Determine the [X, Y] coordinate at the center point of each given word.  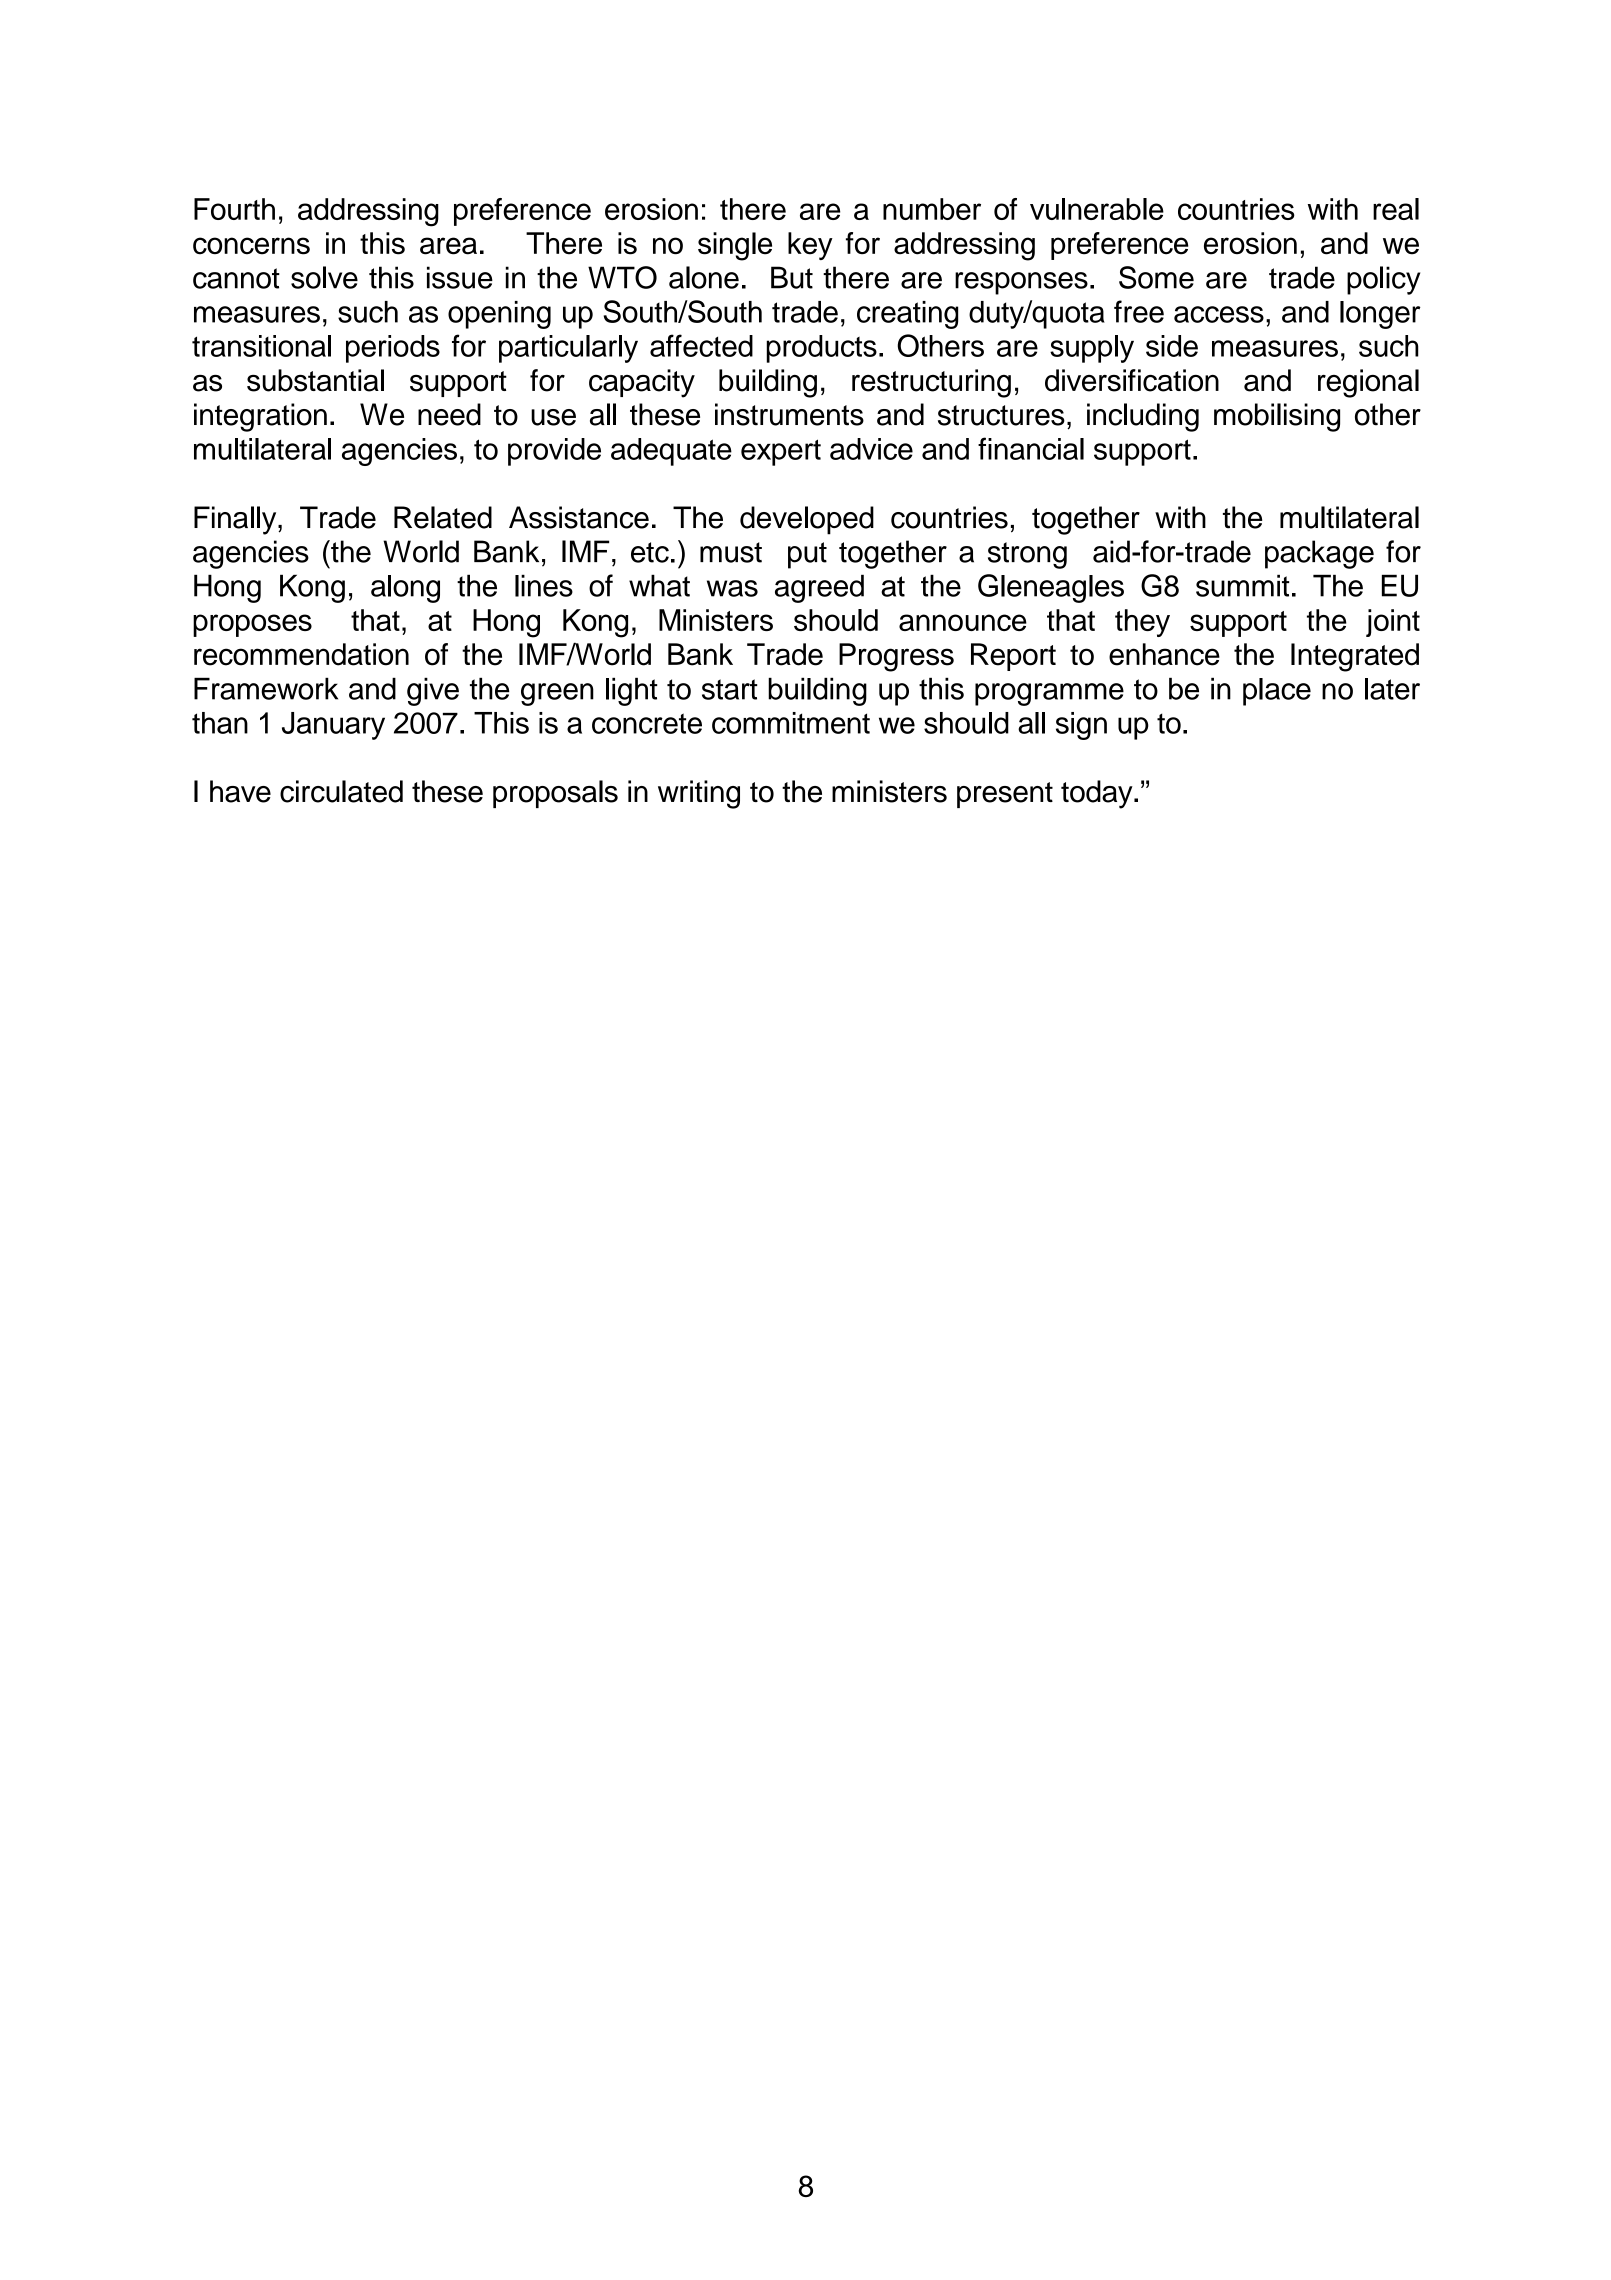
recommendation [301, 654]
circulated [341, 791]
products [821, 349]
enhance [1164, 654]
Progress [896, 657]
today [1098, 794]
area [448, 246]
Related [443, 517]
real [1396, 209]
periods [393, 349]
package [1319, 554]
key [810, 246]
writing [699, 794]
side [1172, 346]
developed [807, 520]
